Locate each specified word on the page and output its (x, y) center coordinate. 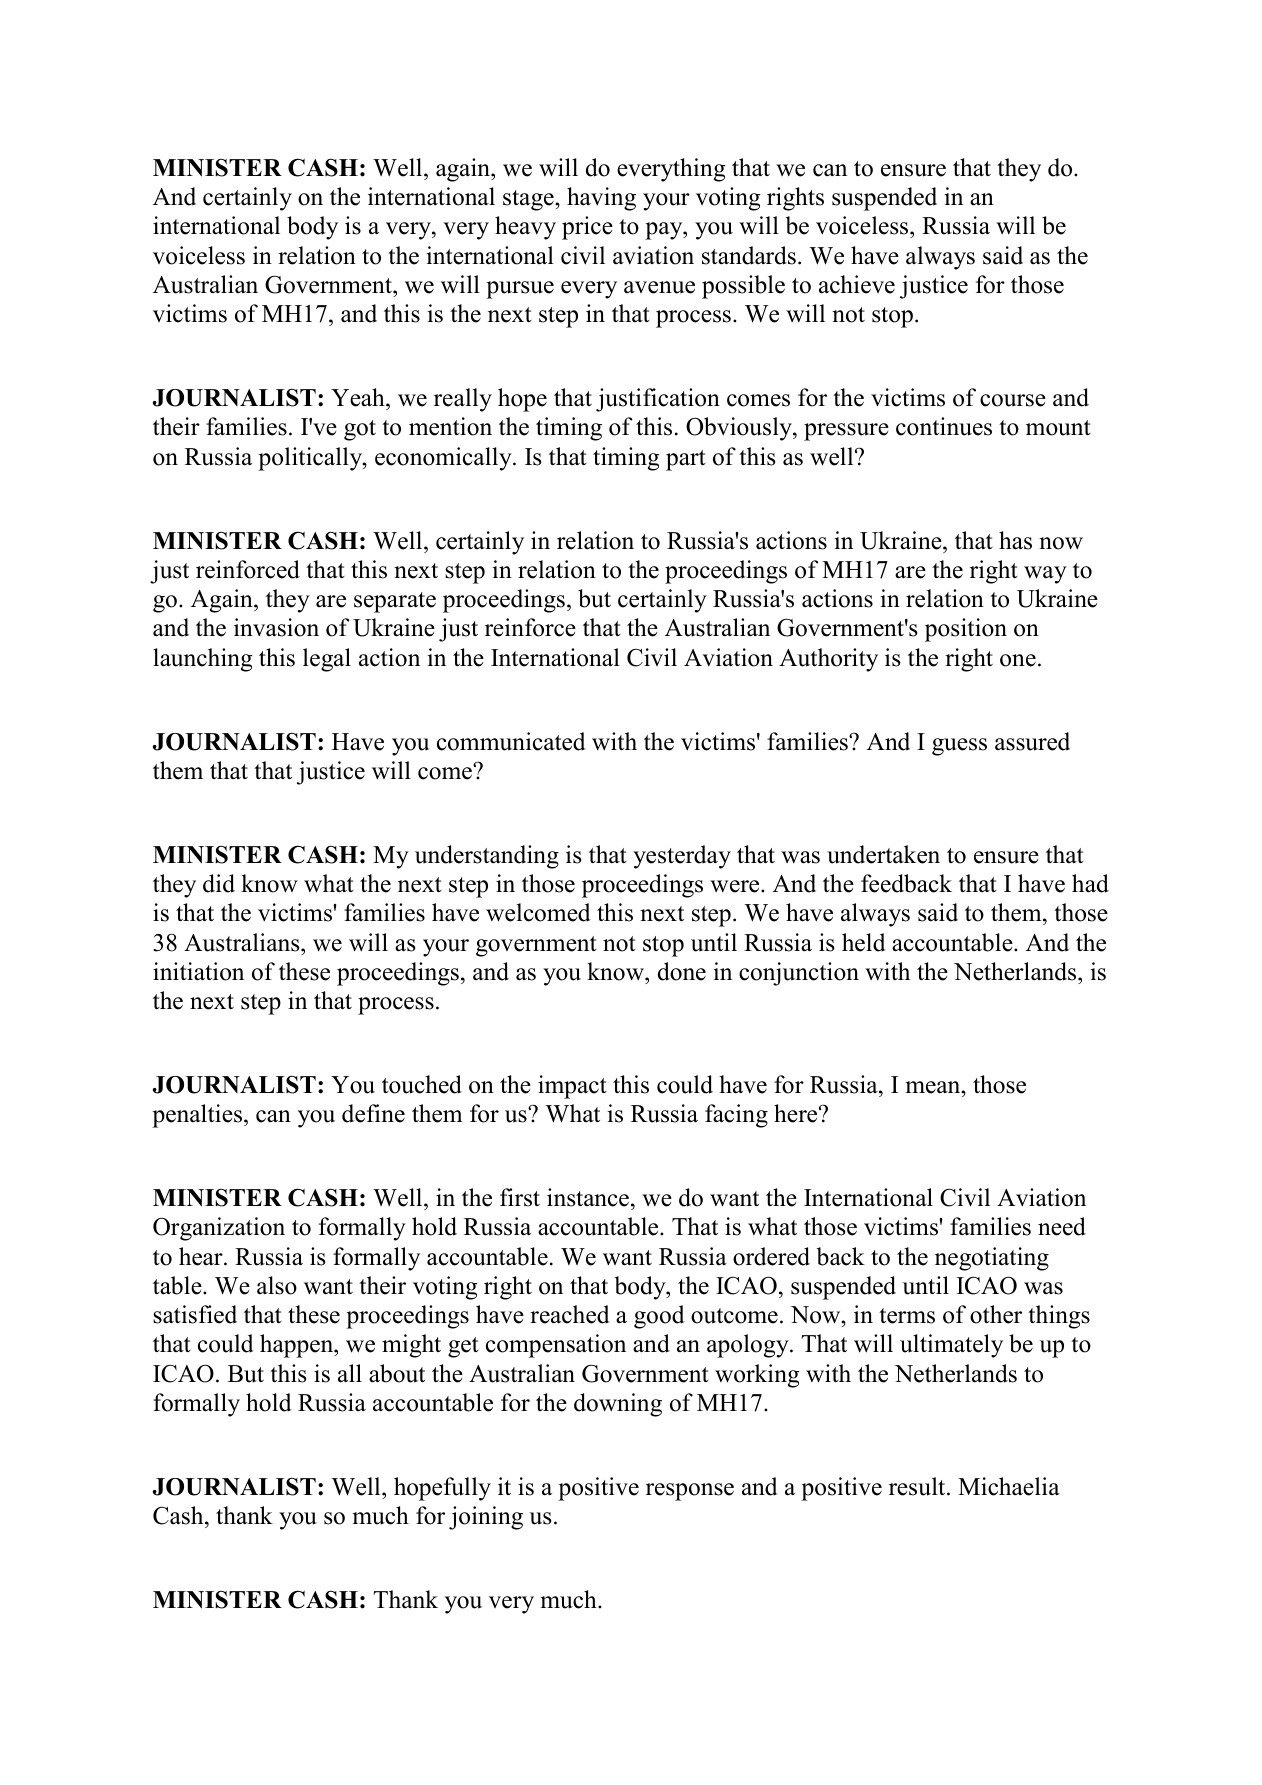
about (397, 1373)
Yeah (359, 397)
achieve (857, 284)
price (587, 228)
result (918, 1486)
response (690, 1492)
